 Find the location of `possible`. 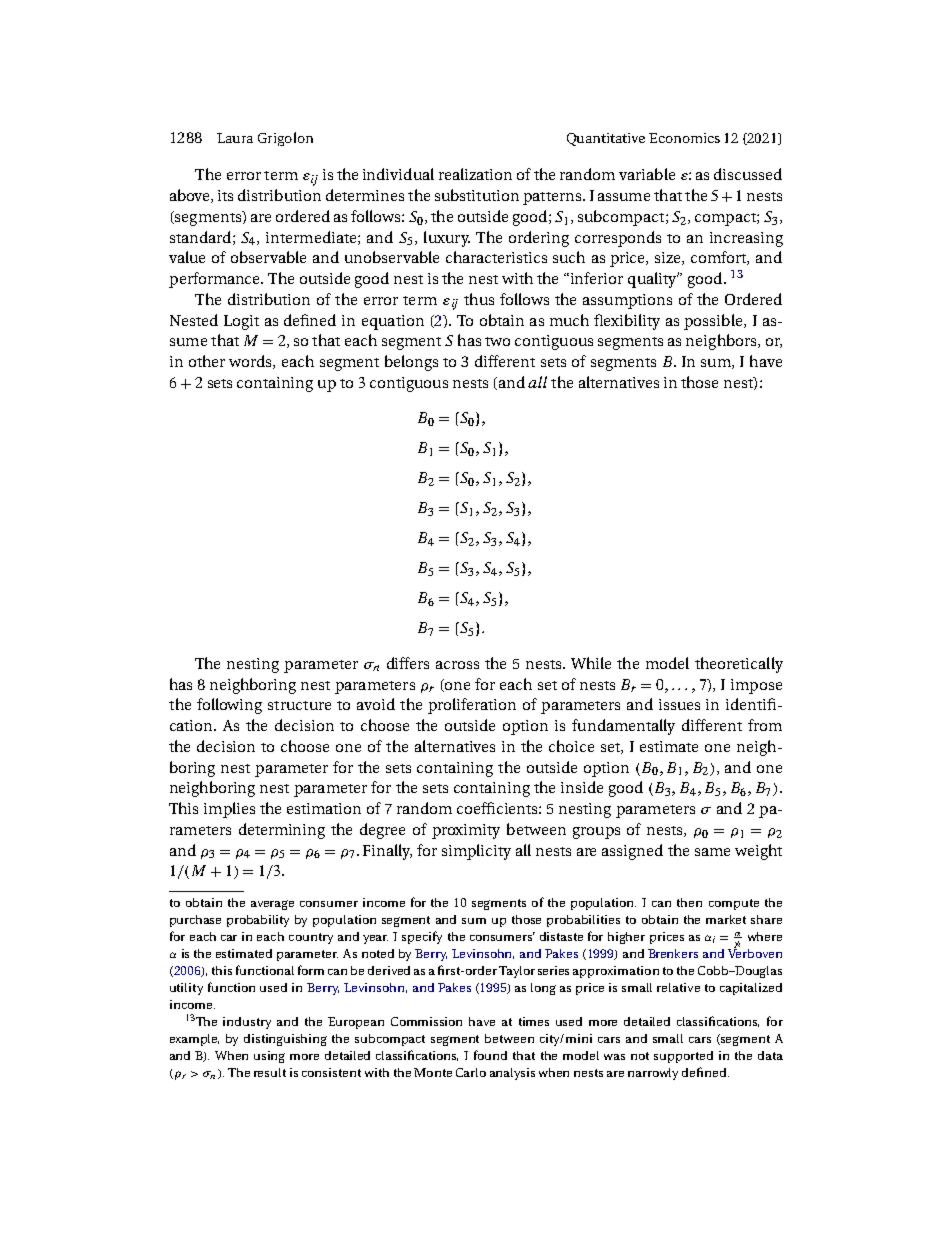

possible is located at coordinates (714, 322).
